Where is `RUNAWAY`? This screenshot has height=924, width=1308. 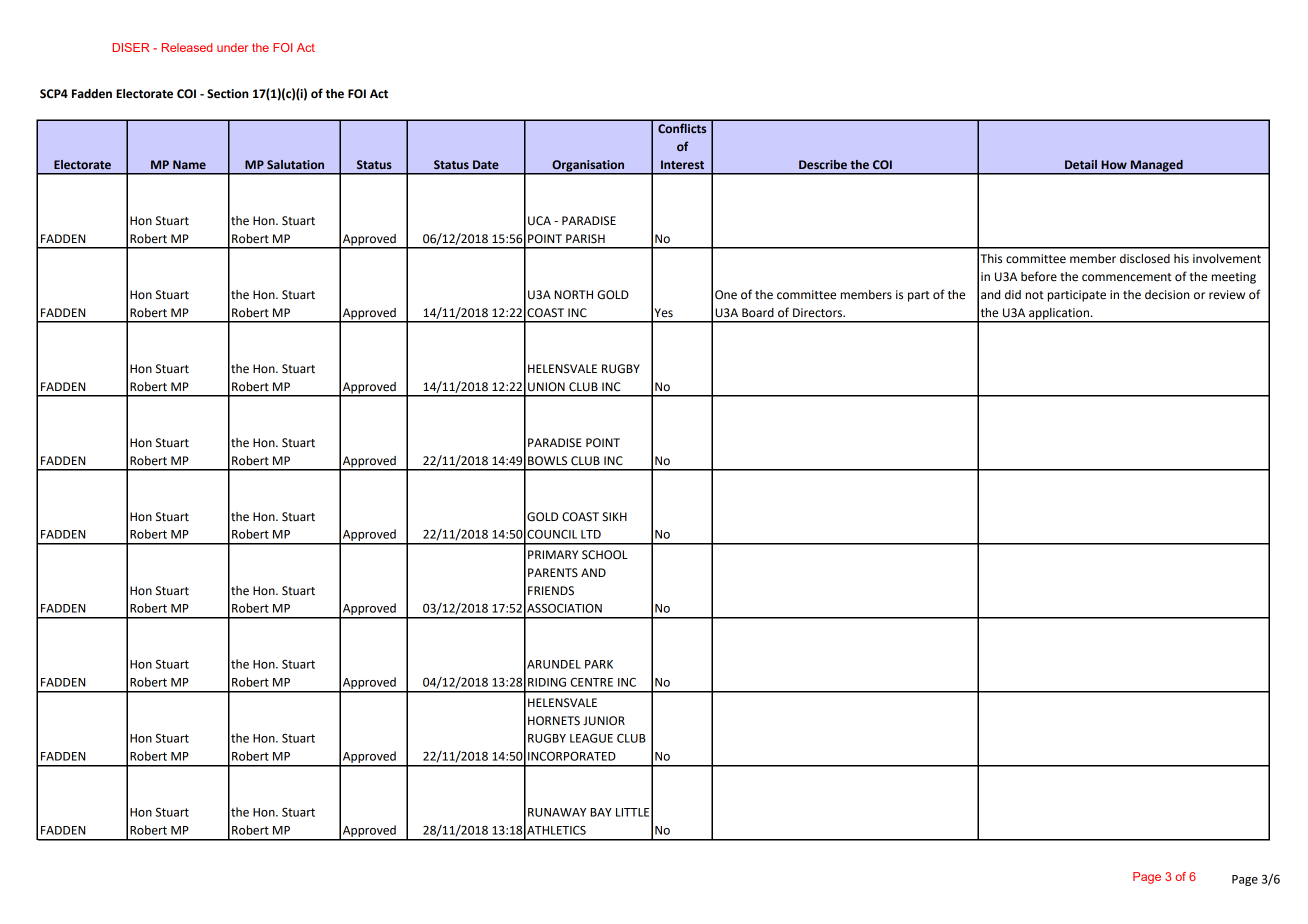
RUNAWAY is located at coordinates (557, 812).
